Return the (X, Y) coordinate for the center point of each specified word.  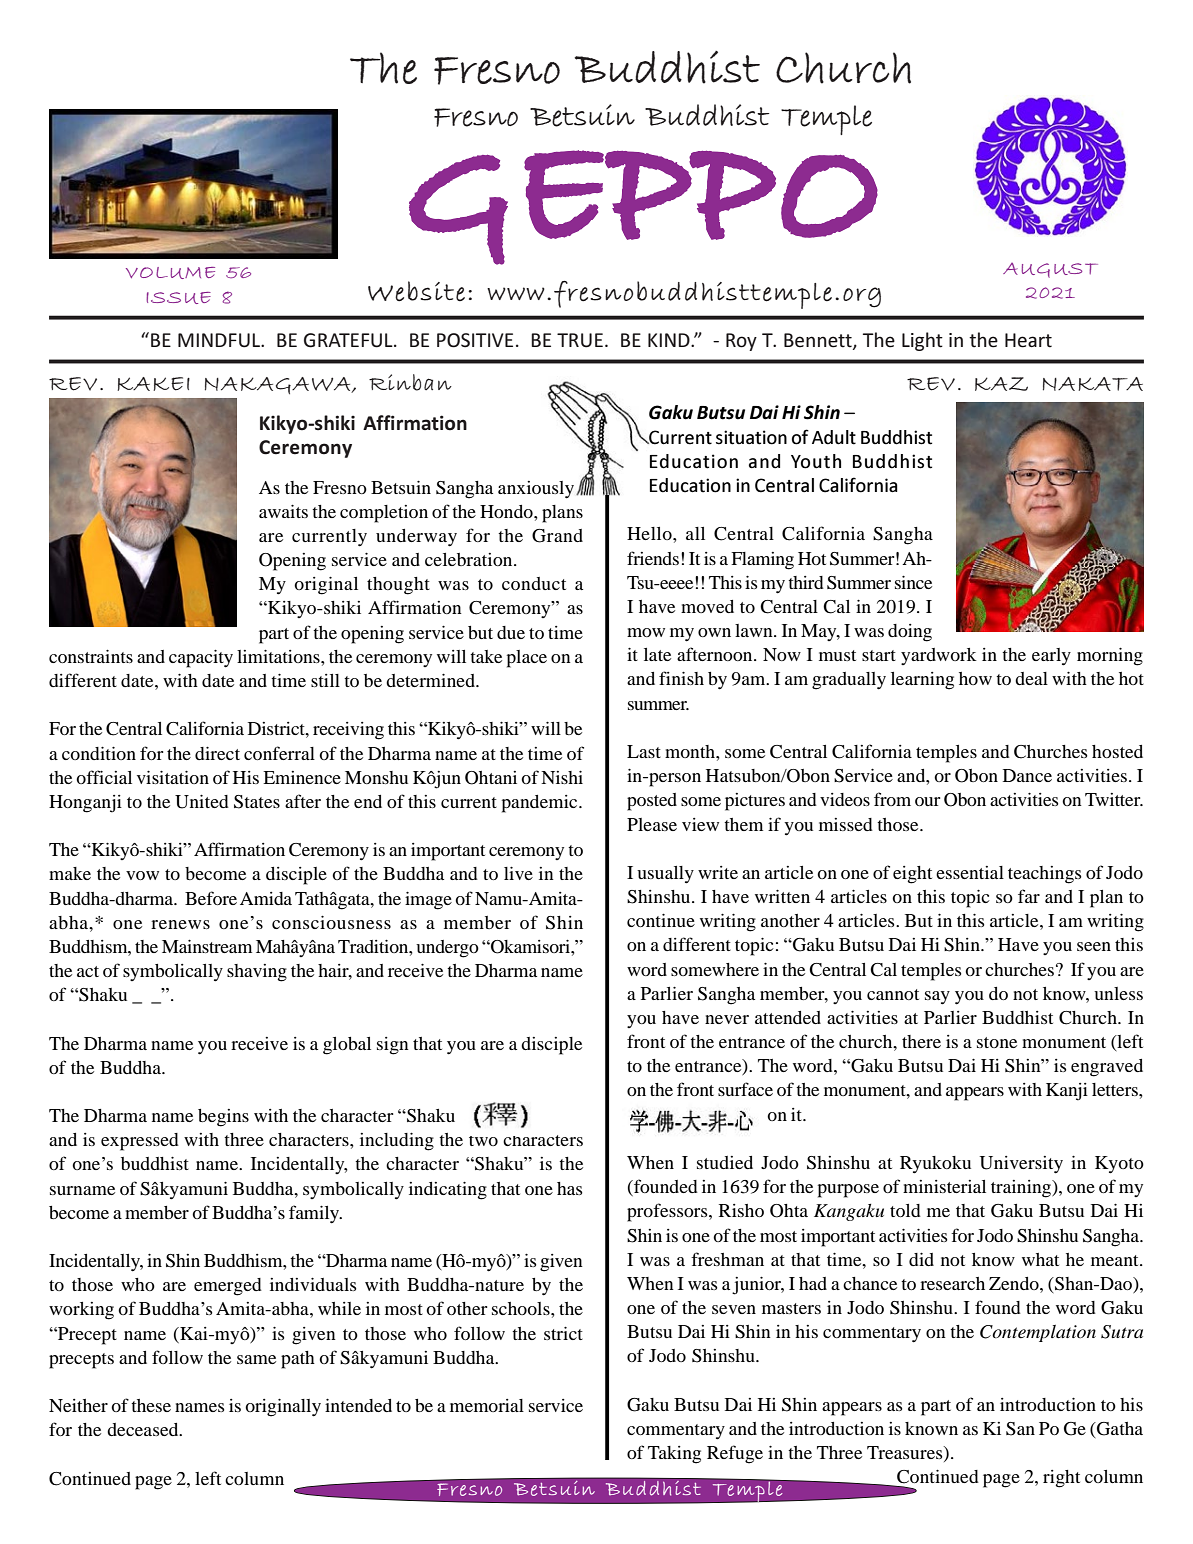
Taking (674, 1455)
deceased (144, 1429)
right (1061, 1479)
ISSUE (178, 298)
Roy (741, 342)
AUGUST (1050, 270)
